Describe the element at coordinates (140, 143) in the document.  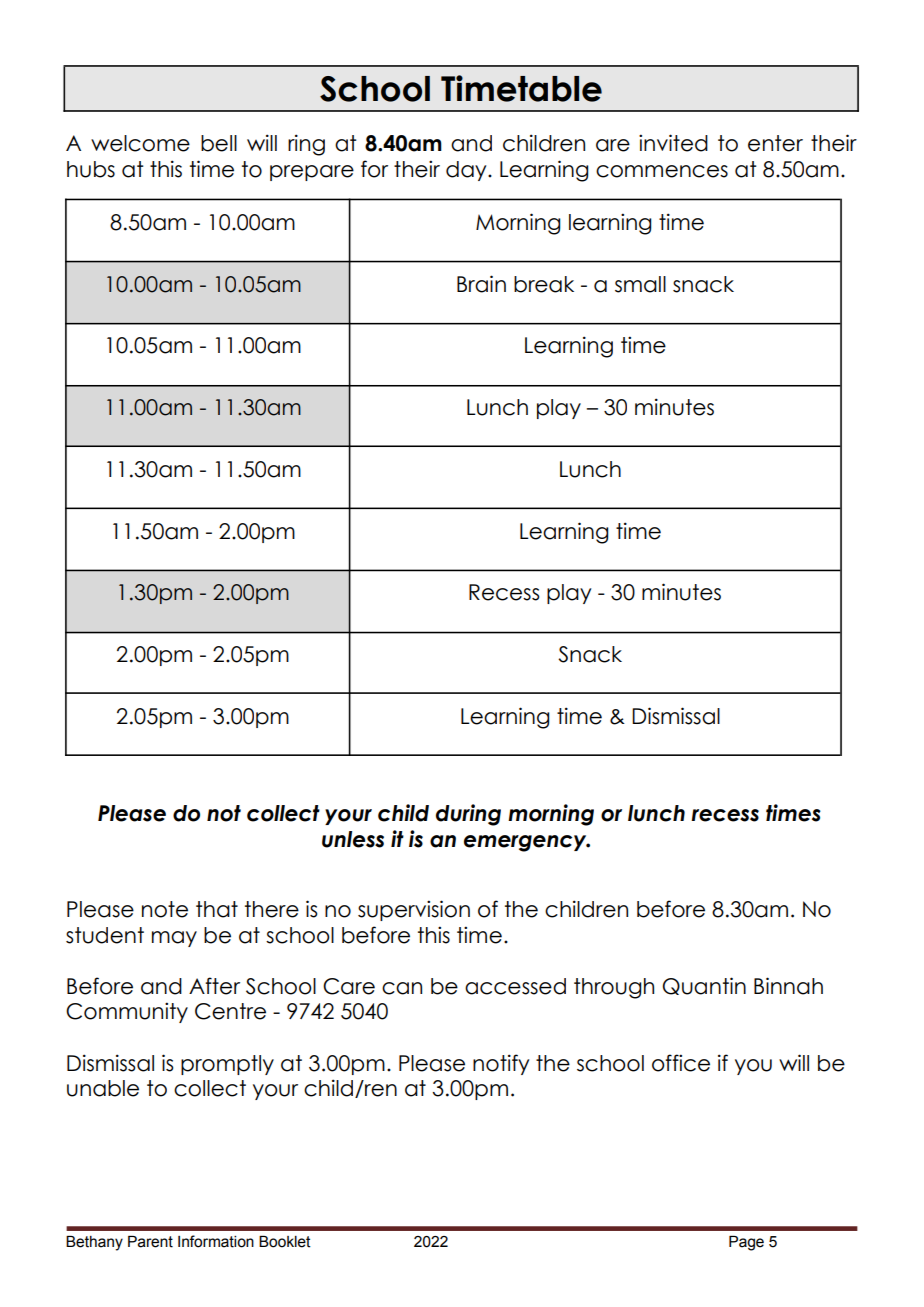
I see `welcome` at that location.
